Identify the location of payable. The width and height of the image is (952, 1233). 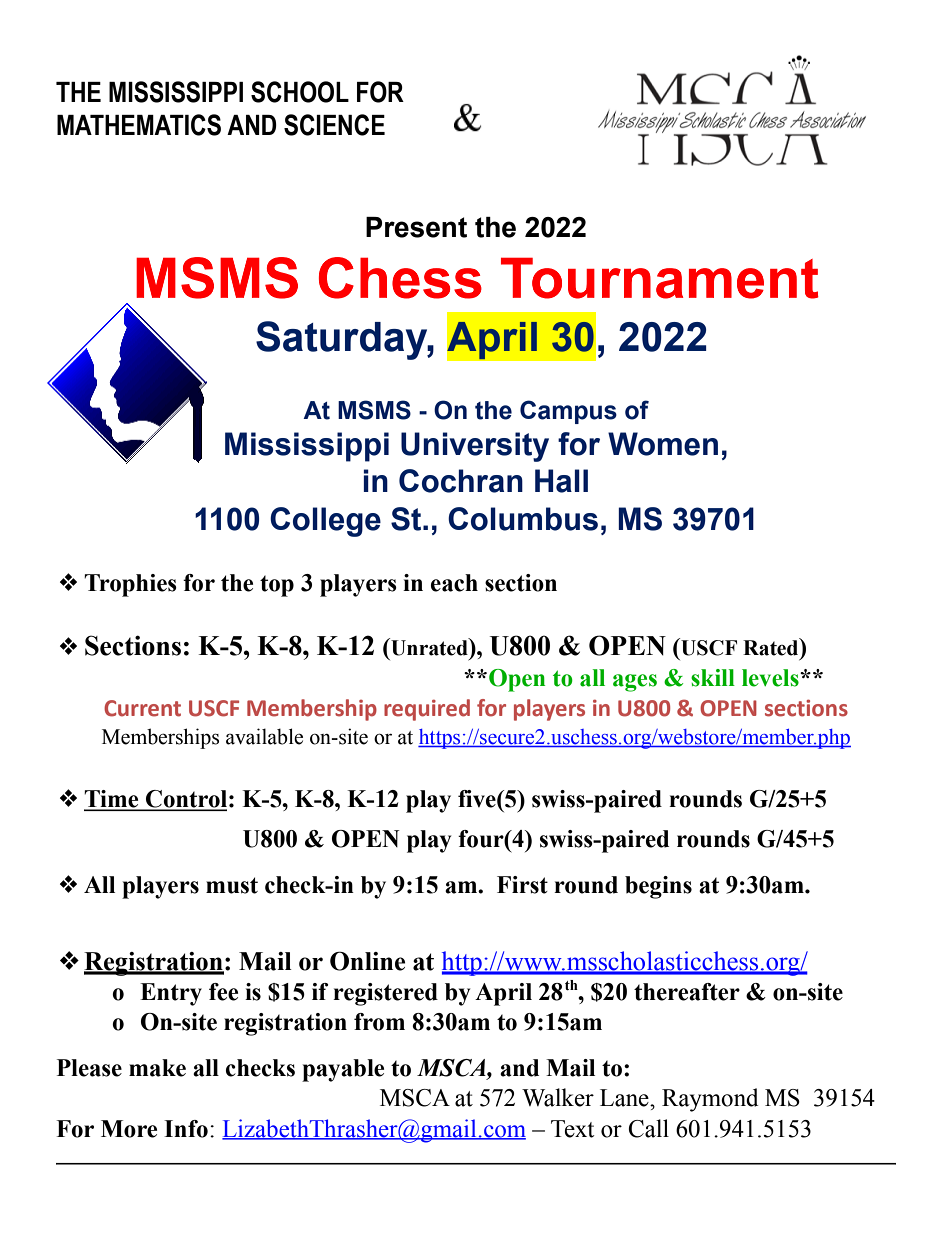
(343, 1070).
